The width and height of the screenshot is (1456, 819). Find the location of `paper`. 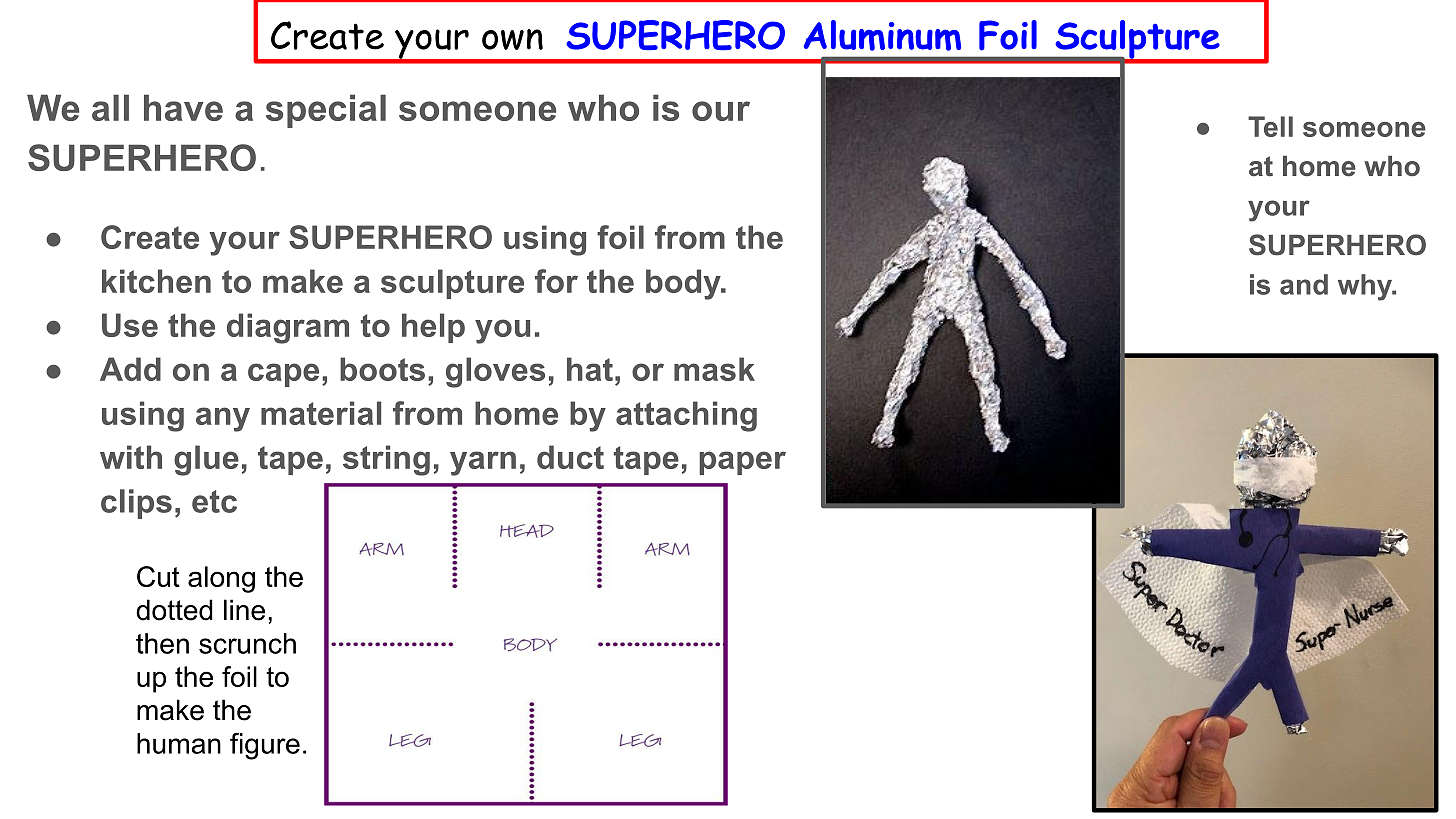

paper is located at coordinates (742, 463).
